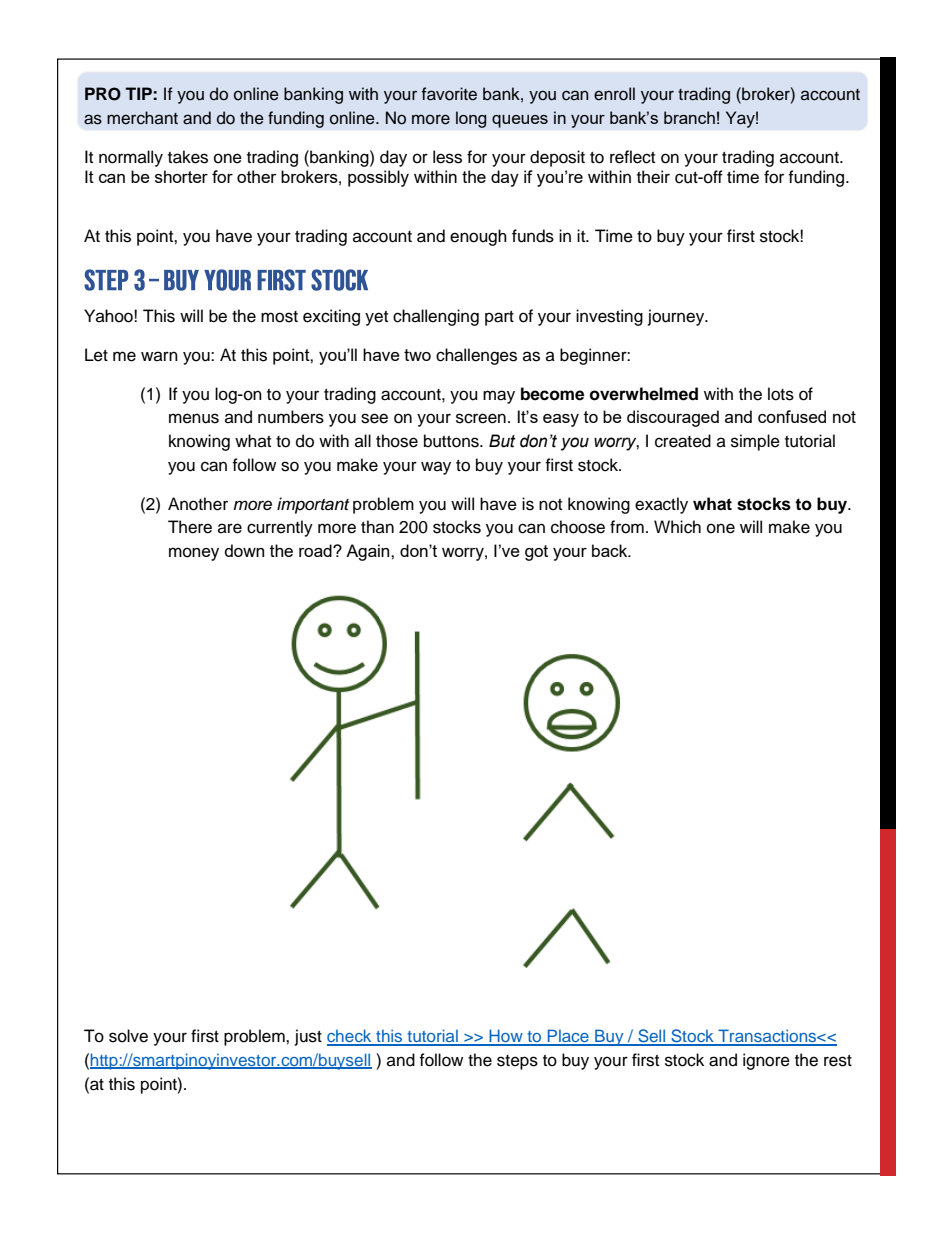 The height and width of the screenshot is (1233, 952). Describe the element at coordinates (476, 356) in the screenshot. I see `challenges` at that location.
